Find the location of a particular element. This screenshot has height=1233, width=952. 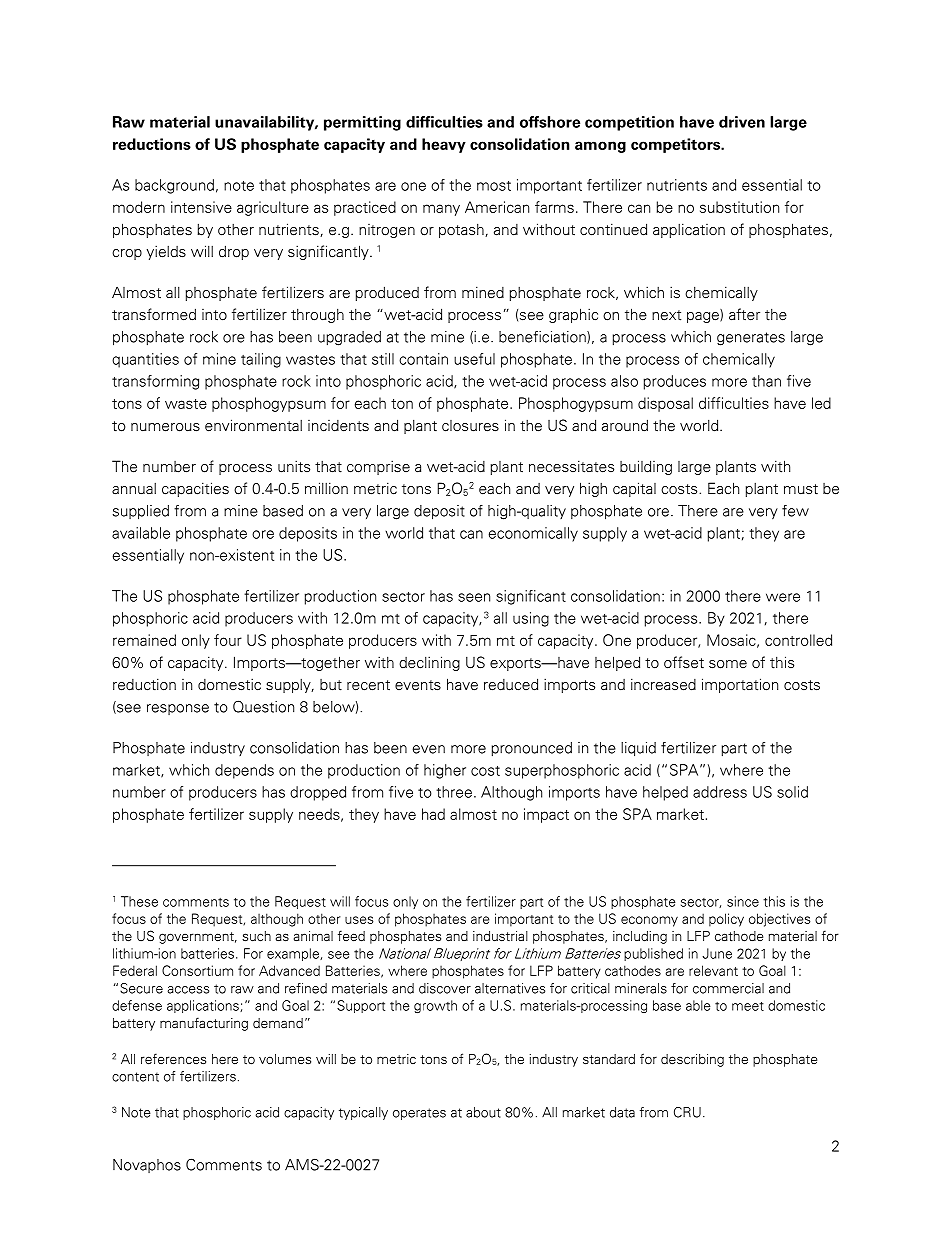

building is located at coordinates (646, 467).
